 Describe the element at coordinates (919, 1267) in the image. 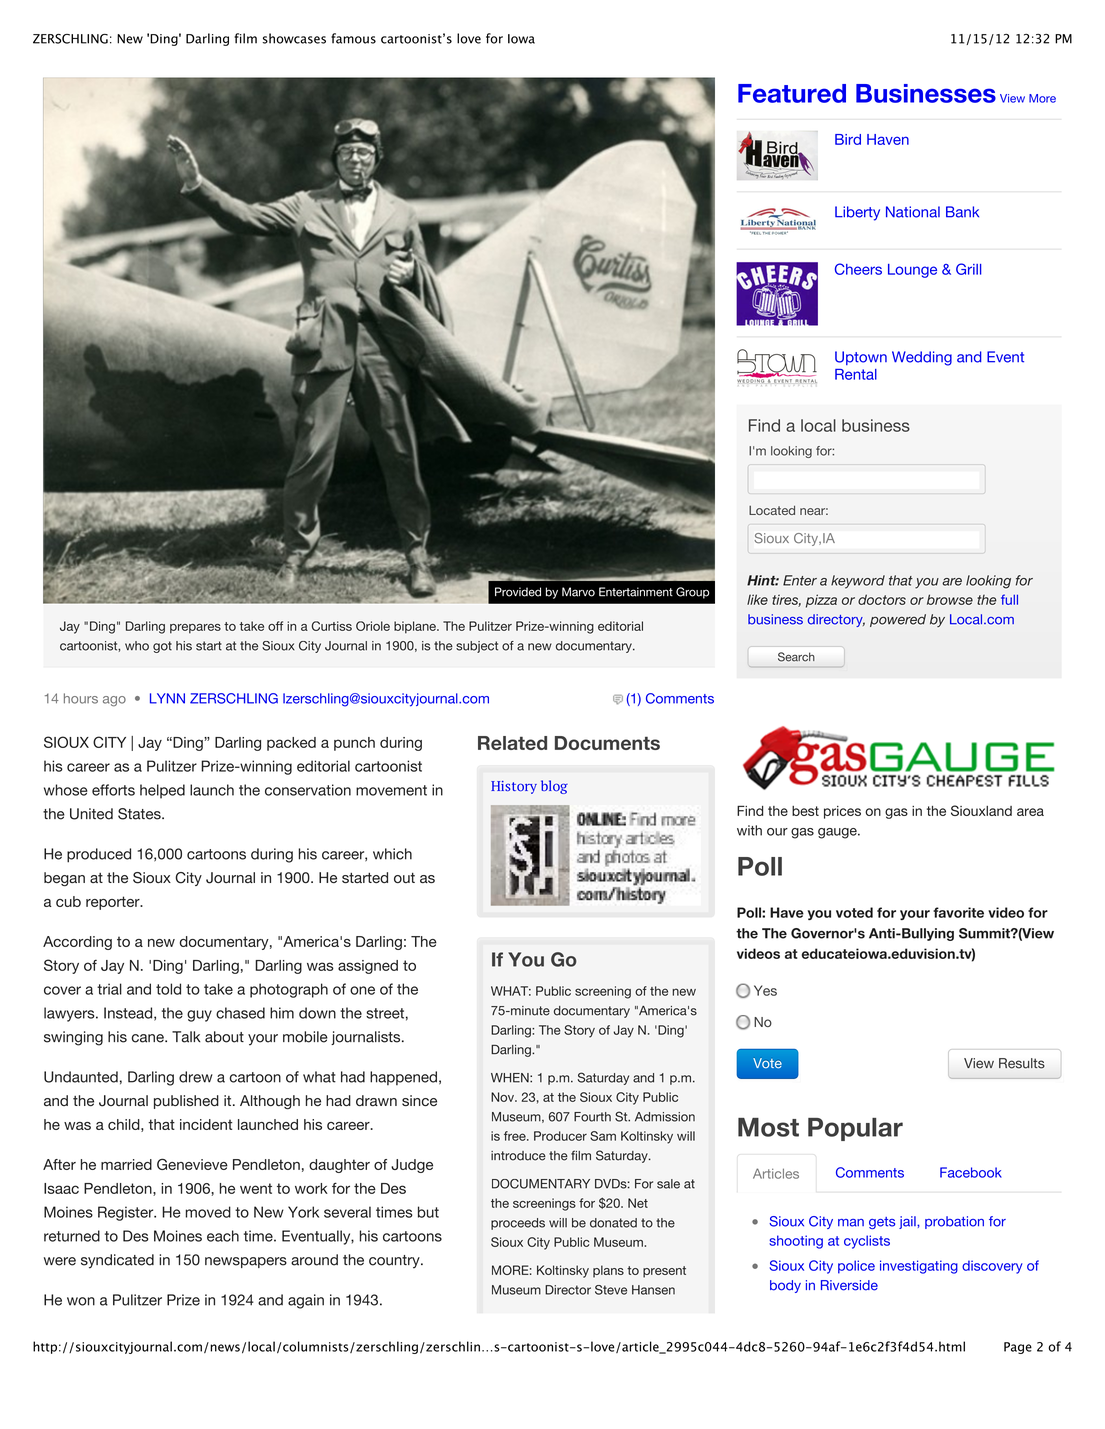

I see `investigating` at that location.
